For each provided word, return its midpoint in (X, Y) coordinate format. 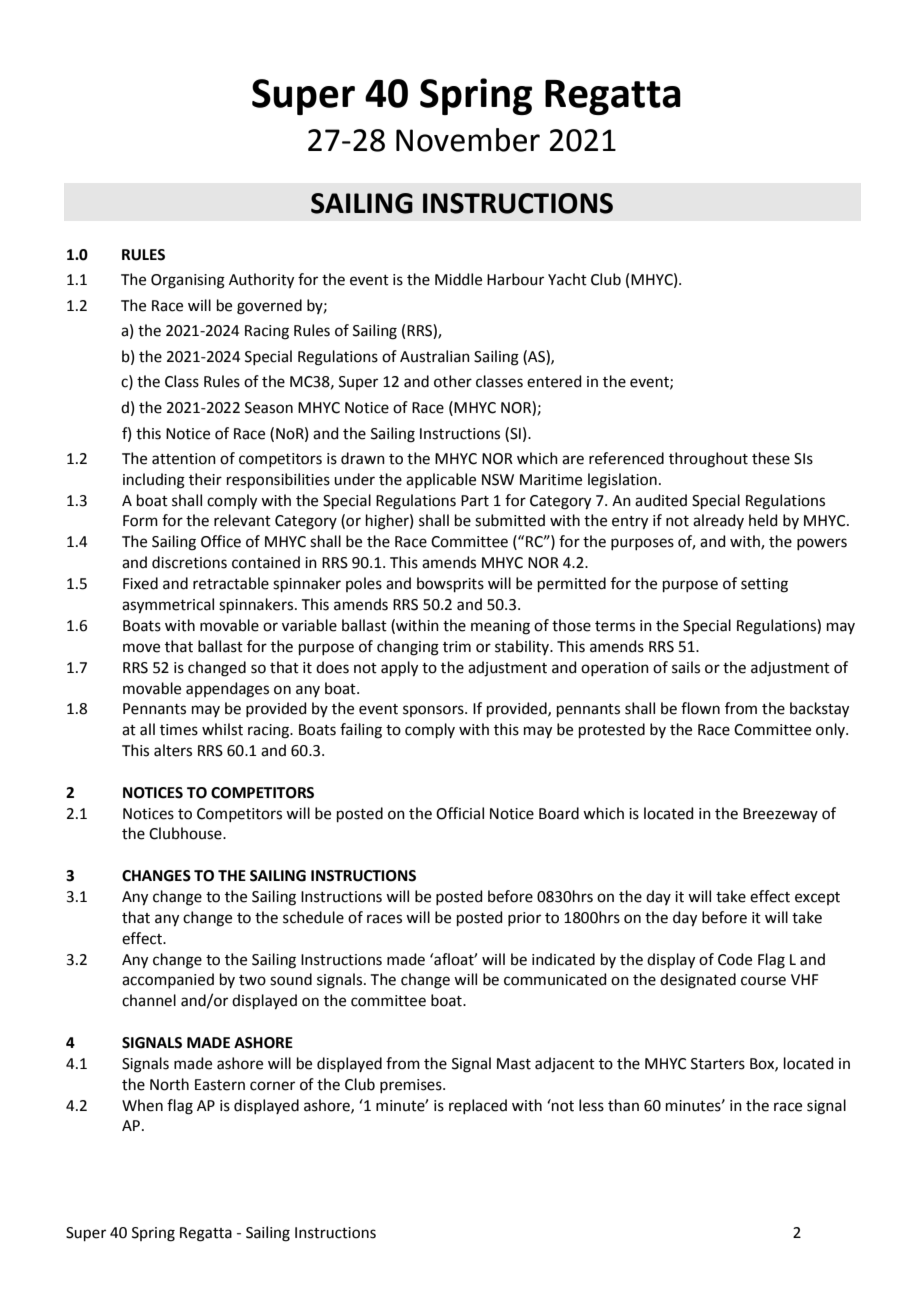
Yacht (567, 279)
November (468, 140)
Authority (261, 281)
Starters (718, 1064)
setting (764, 585)
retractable (231, 583)
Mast (514, 1064)
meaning (500, 627)
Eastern (220, 1085)
